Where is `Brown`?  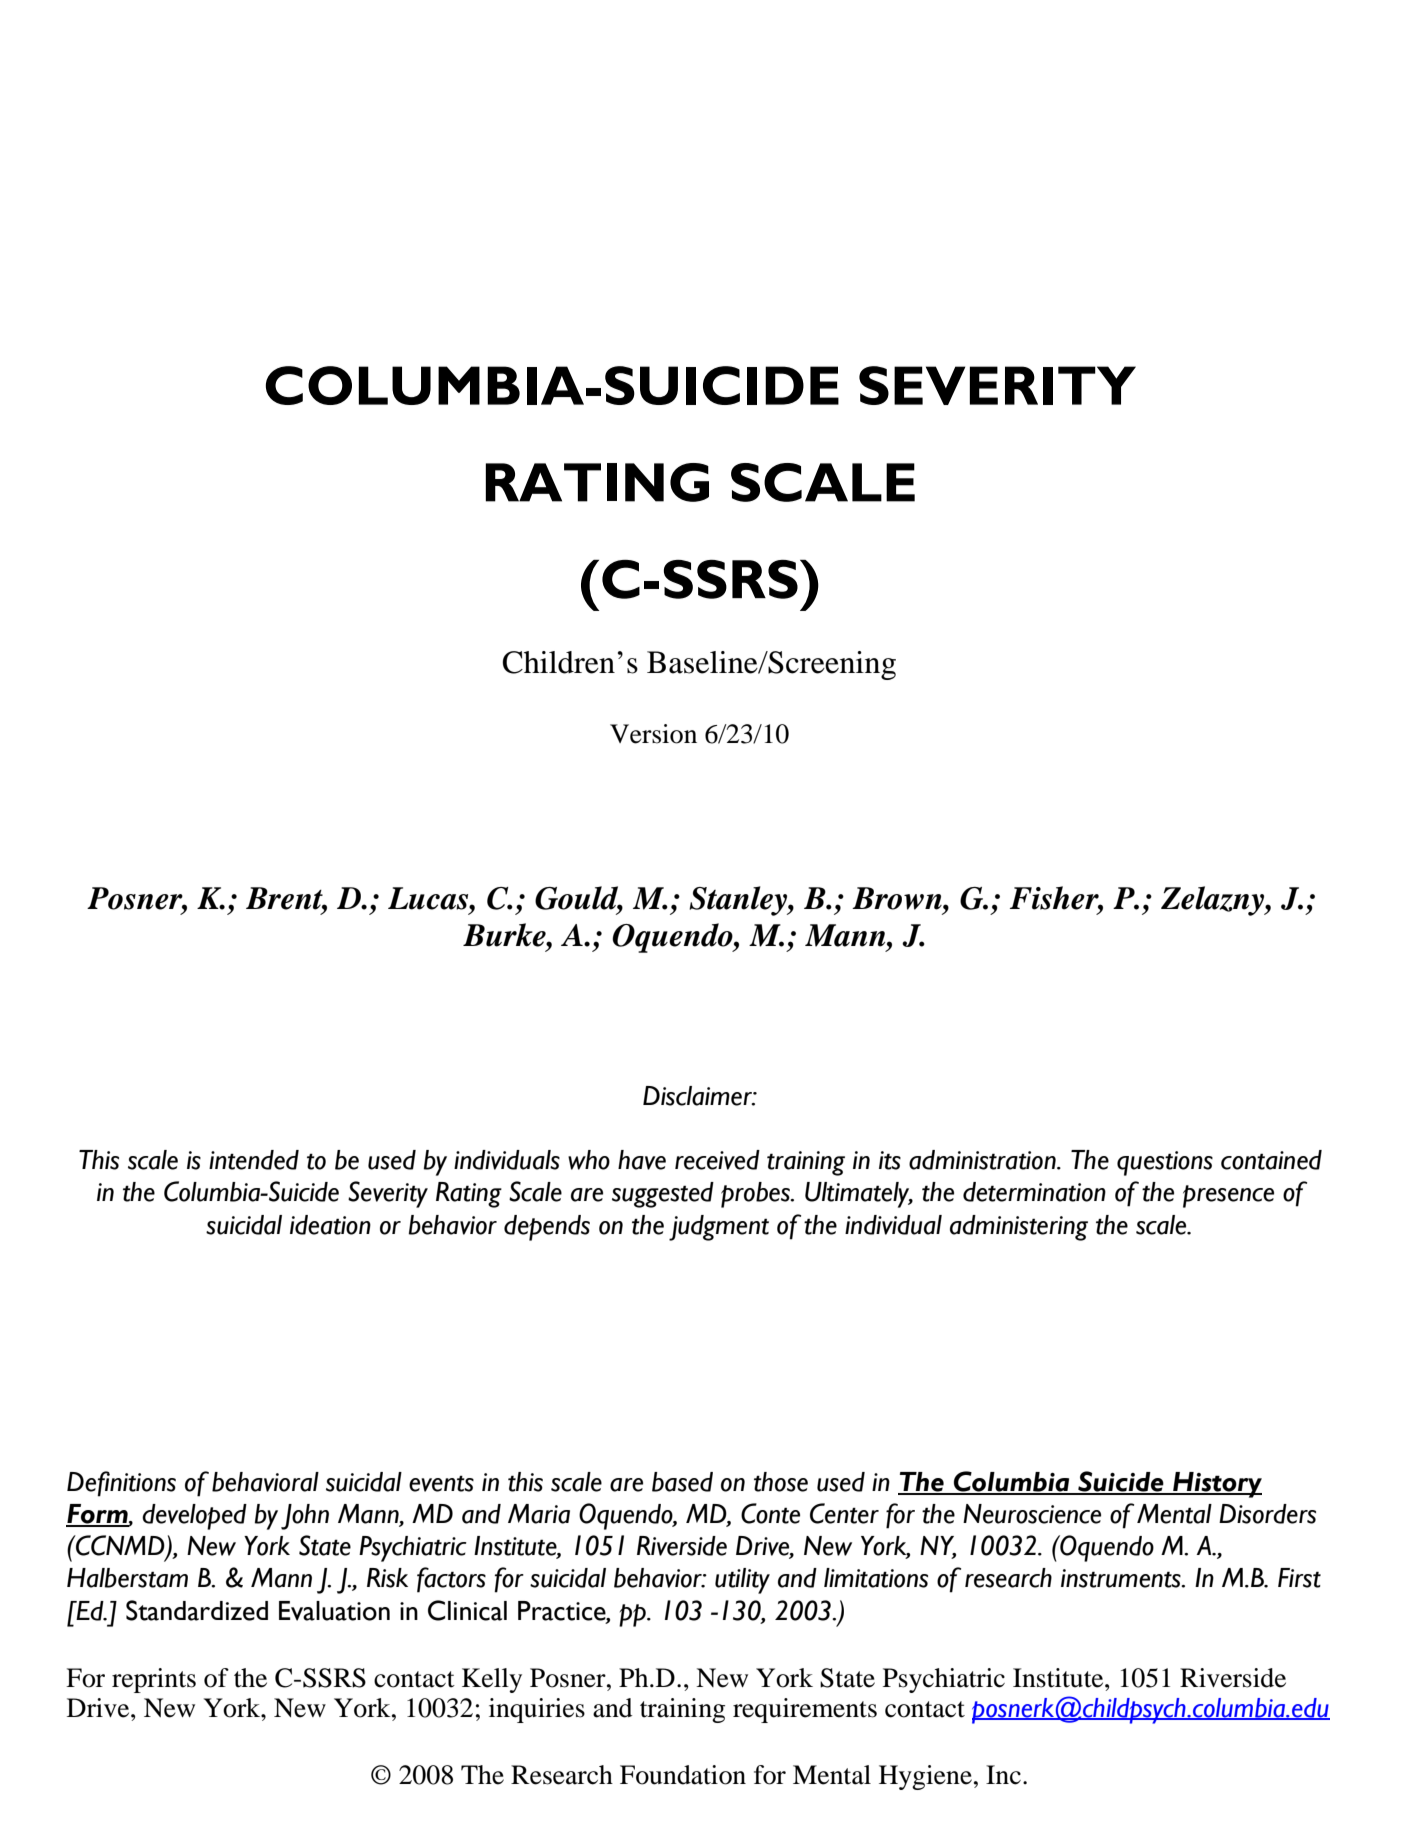 Brown is located at coordinates (898, 898).
